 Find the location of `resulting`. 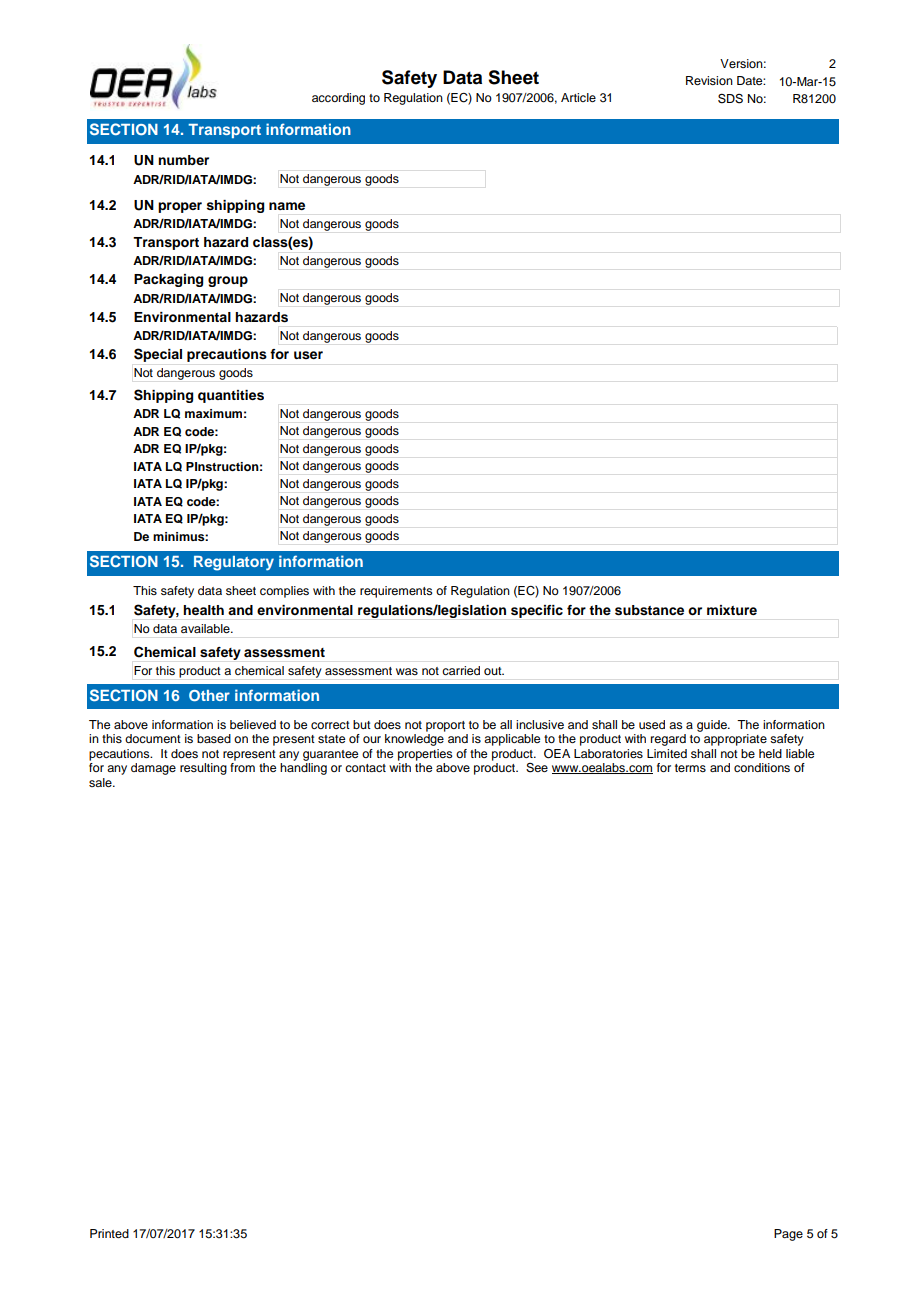

resulting is located at coordinates (203, 769).
